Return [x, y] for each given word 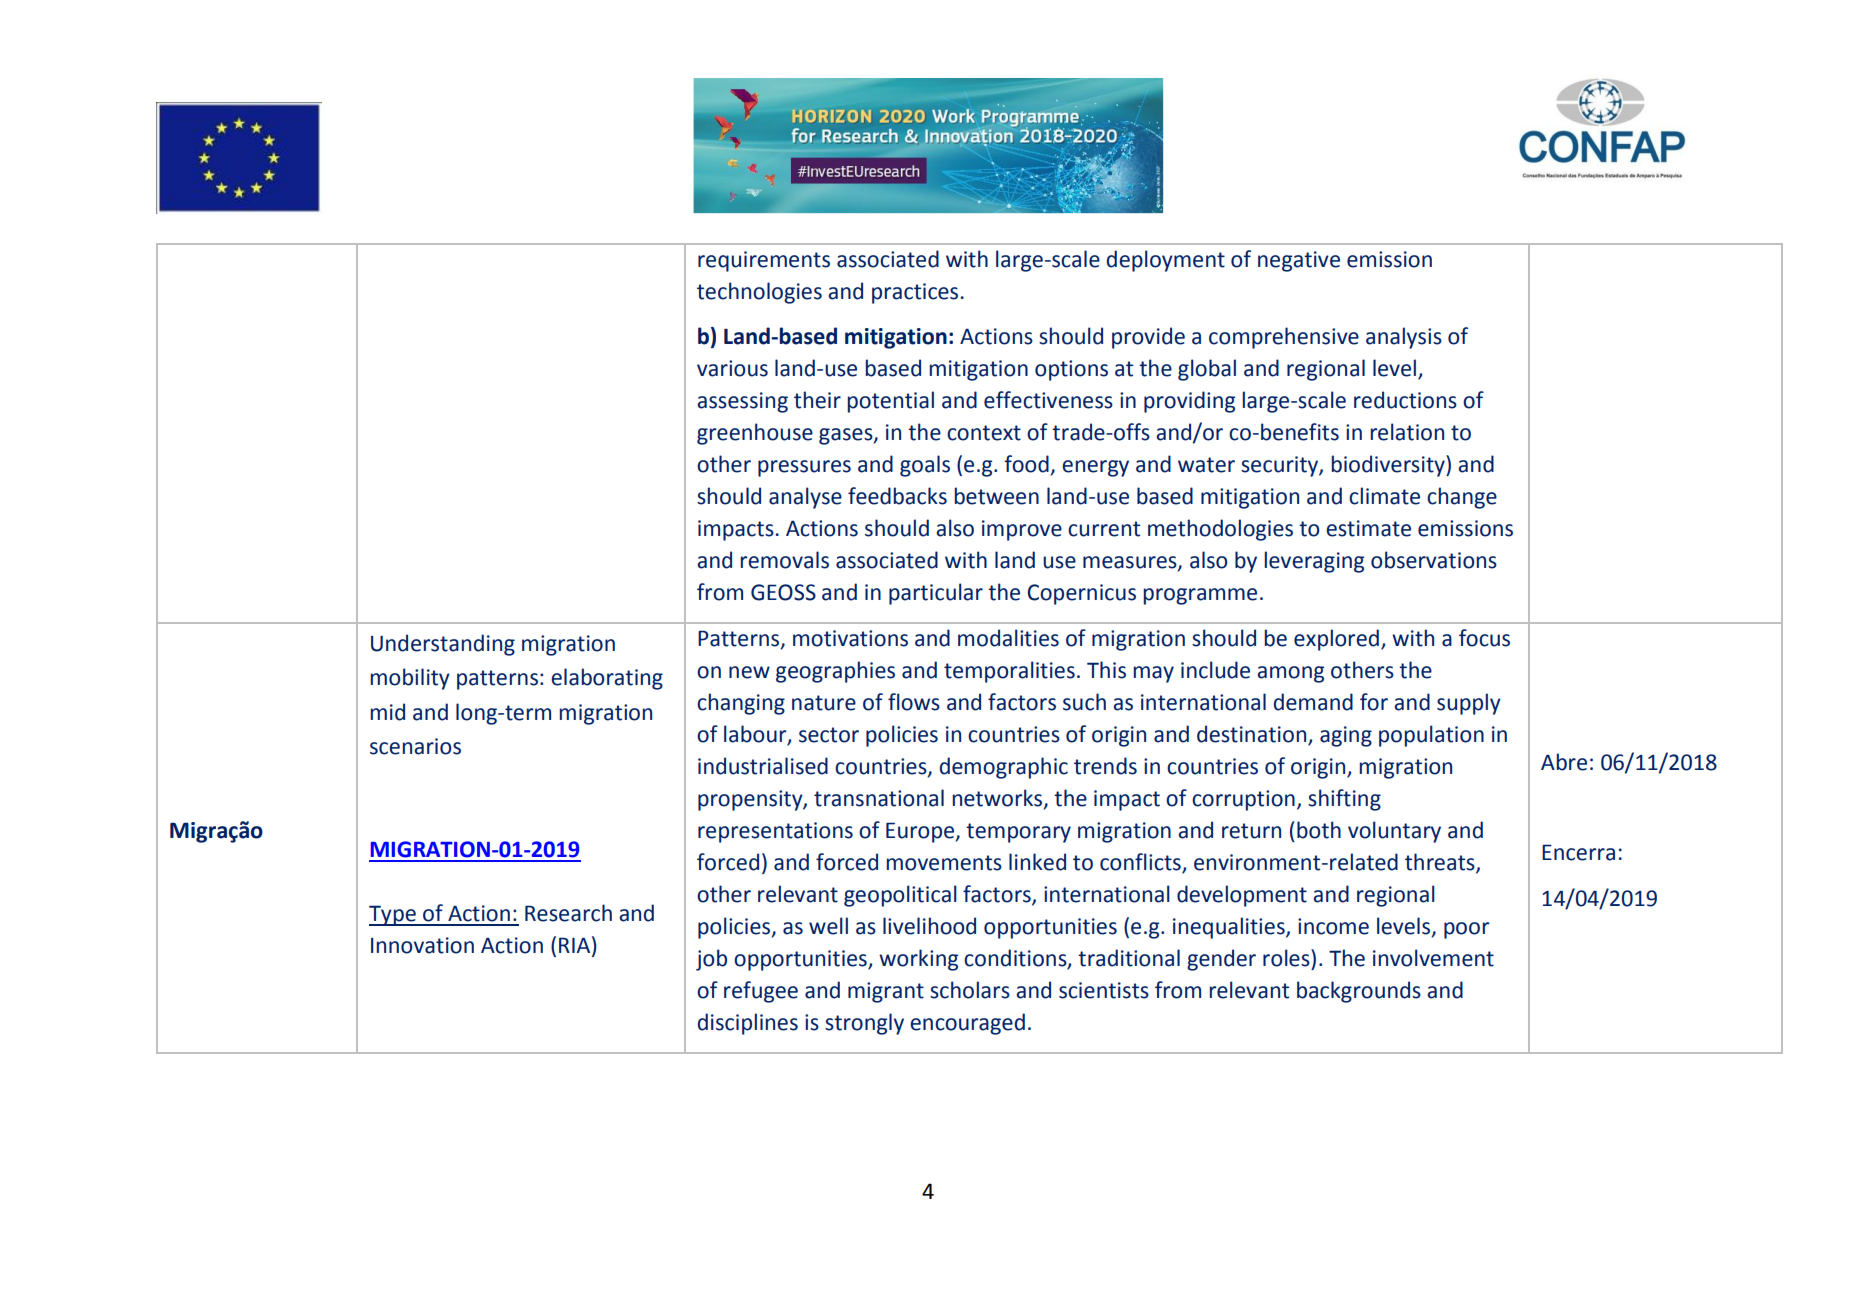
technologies [759, 293]
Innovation [422, 945]
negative [1299, 261]
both [1319, 830]
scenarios [415, 746]
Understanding [443, 645]
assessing [742, 402]
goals [925, 466]
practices [915, 293]
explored [1336, 640]
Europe [921, 832]
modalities [1008, 638]
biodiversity [1389, 466]
